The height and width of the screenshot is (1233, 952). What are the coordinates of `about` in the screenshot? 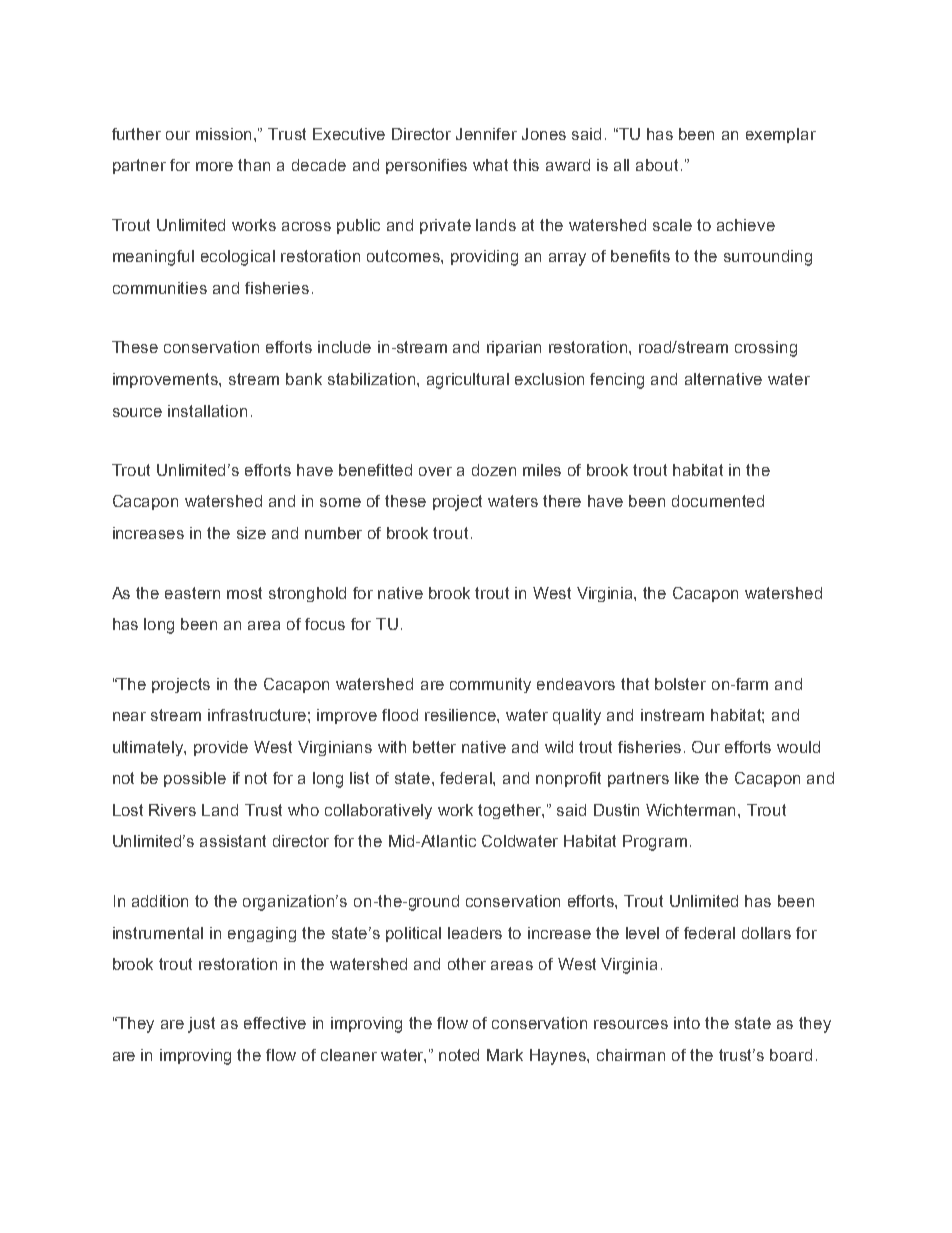 It's located at (657, 165).
